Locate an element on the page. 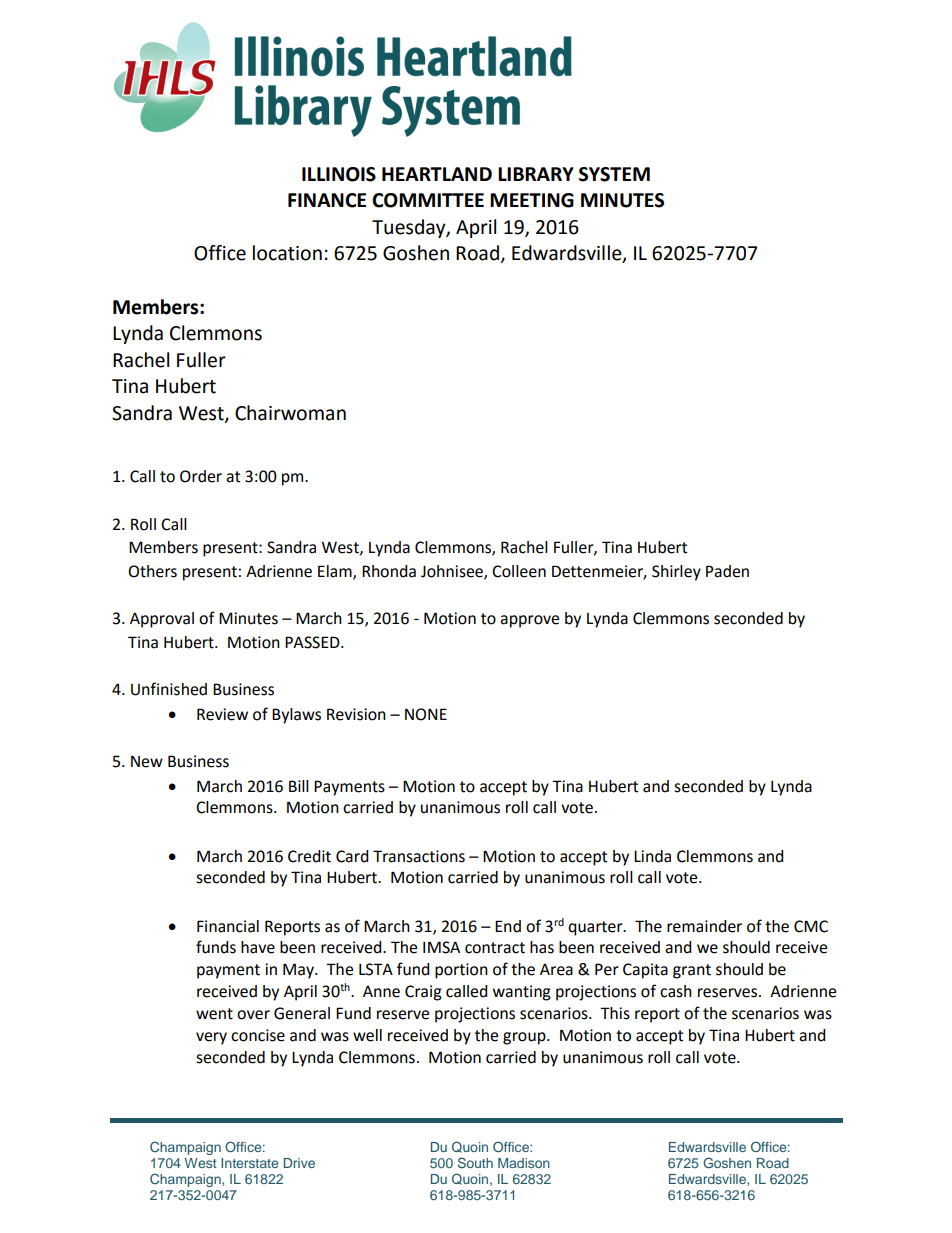 The width and height of the image is (952, 1233). Interstate is located at coordinates (249, 1163).
